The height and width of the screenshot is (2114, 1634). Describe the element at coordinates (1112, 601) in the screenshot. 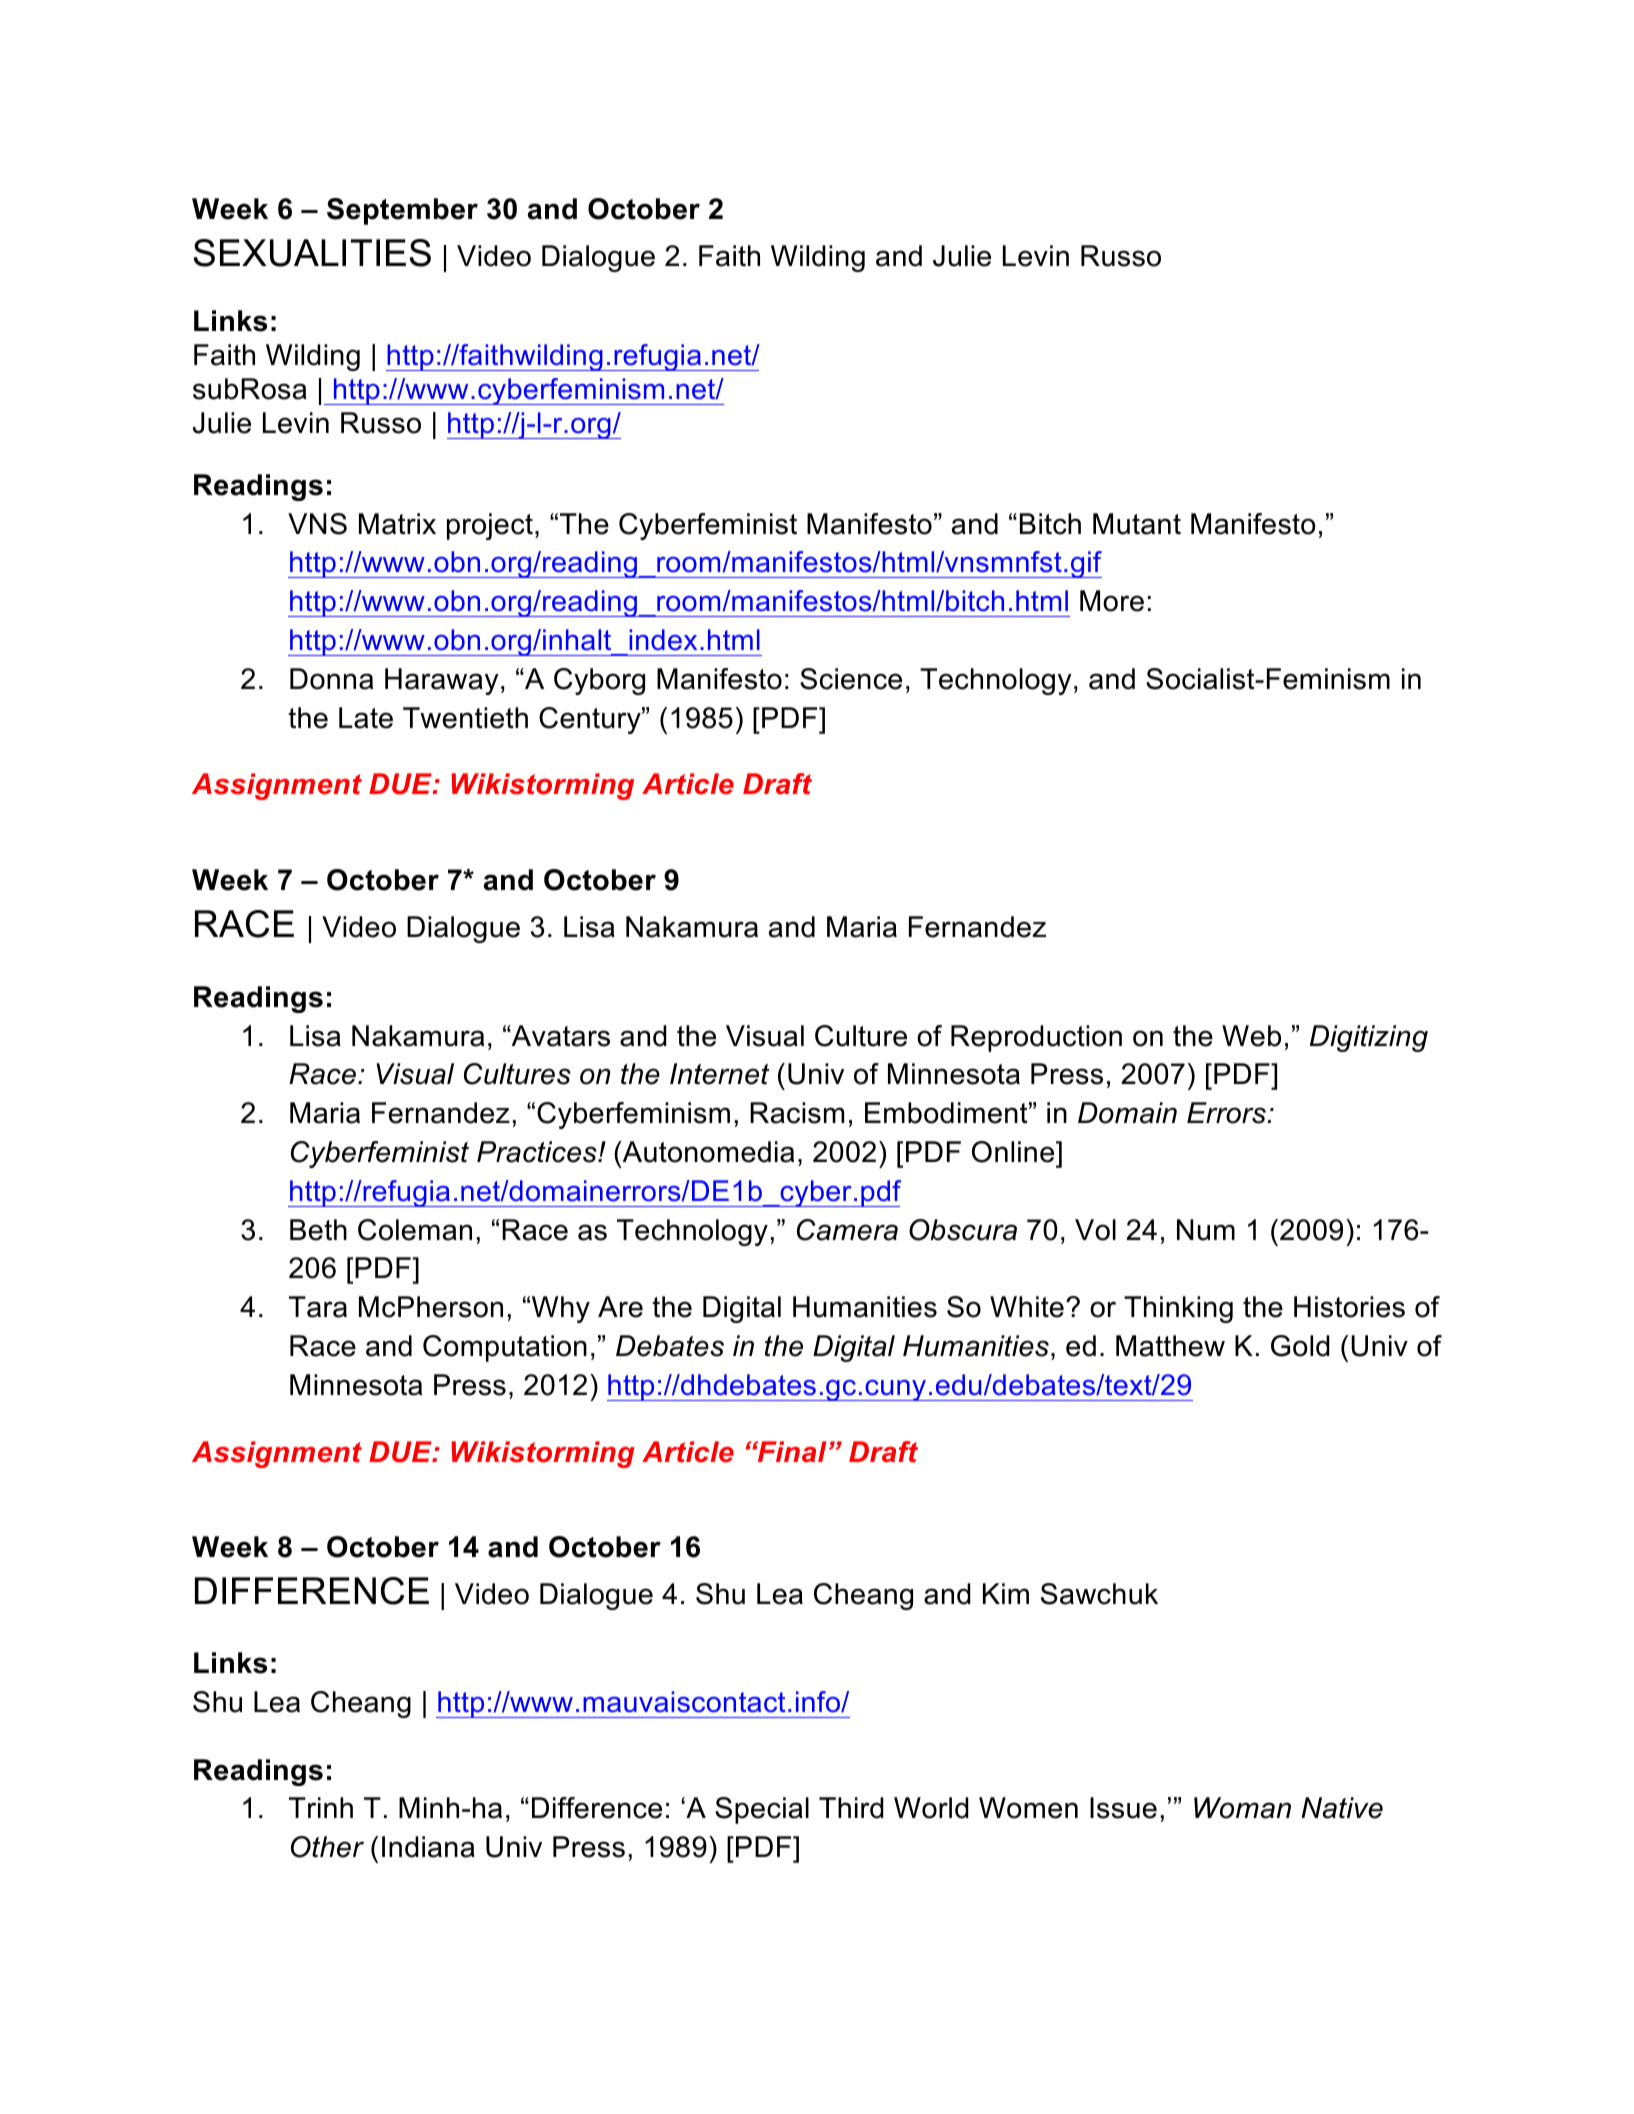

I see `More` at that location.
